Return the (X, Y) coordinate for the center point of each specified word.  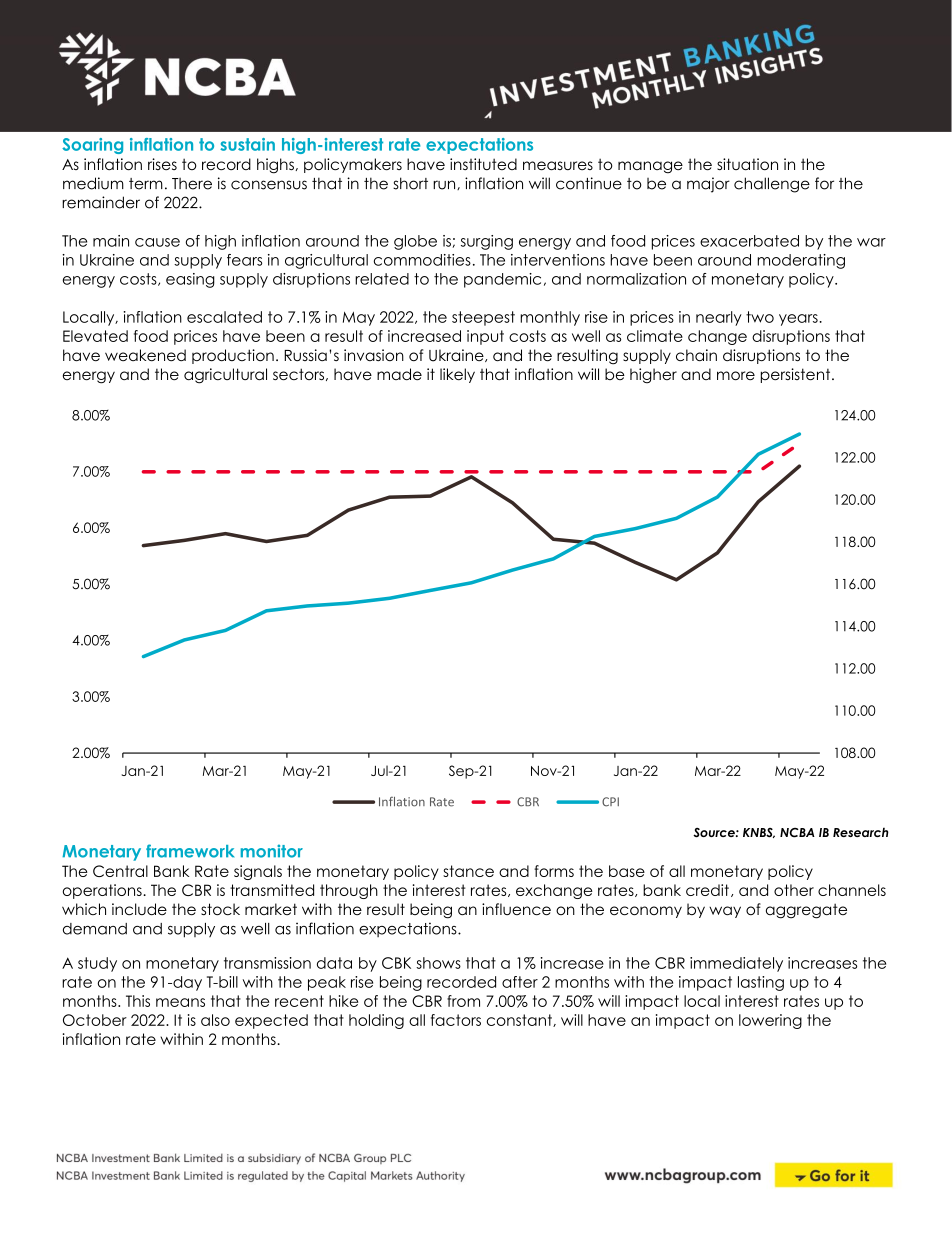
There (192, 184)
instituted (483, 164)
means (180, 1002)
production (233, 356)
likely (457, 375)
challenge (772, 185)
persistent (797, 375)
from (463, 1001)
